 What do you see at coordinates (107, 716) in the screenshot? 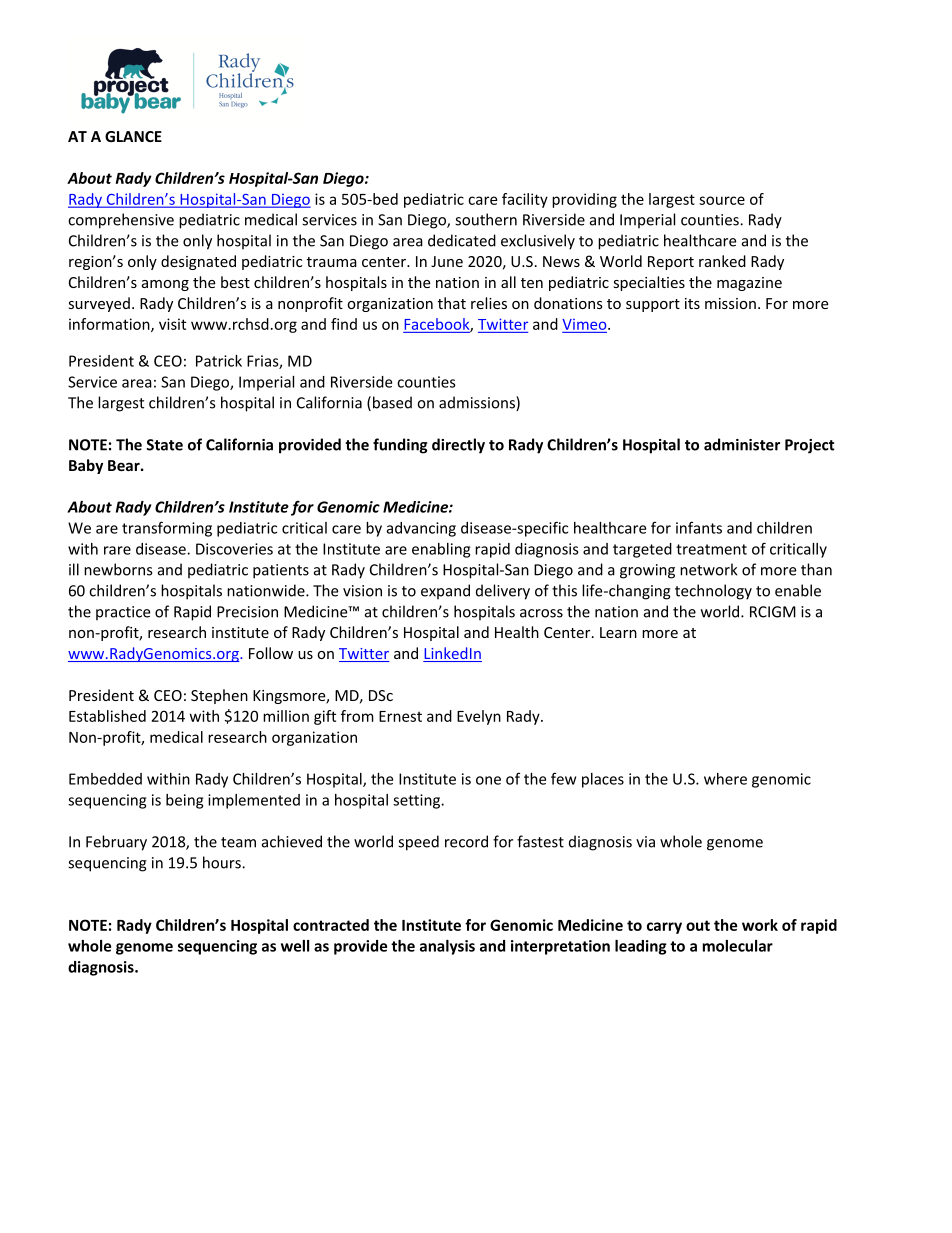
I see `Established` at bounding box center [107, 716].
